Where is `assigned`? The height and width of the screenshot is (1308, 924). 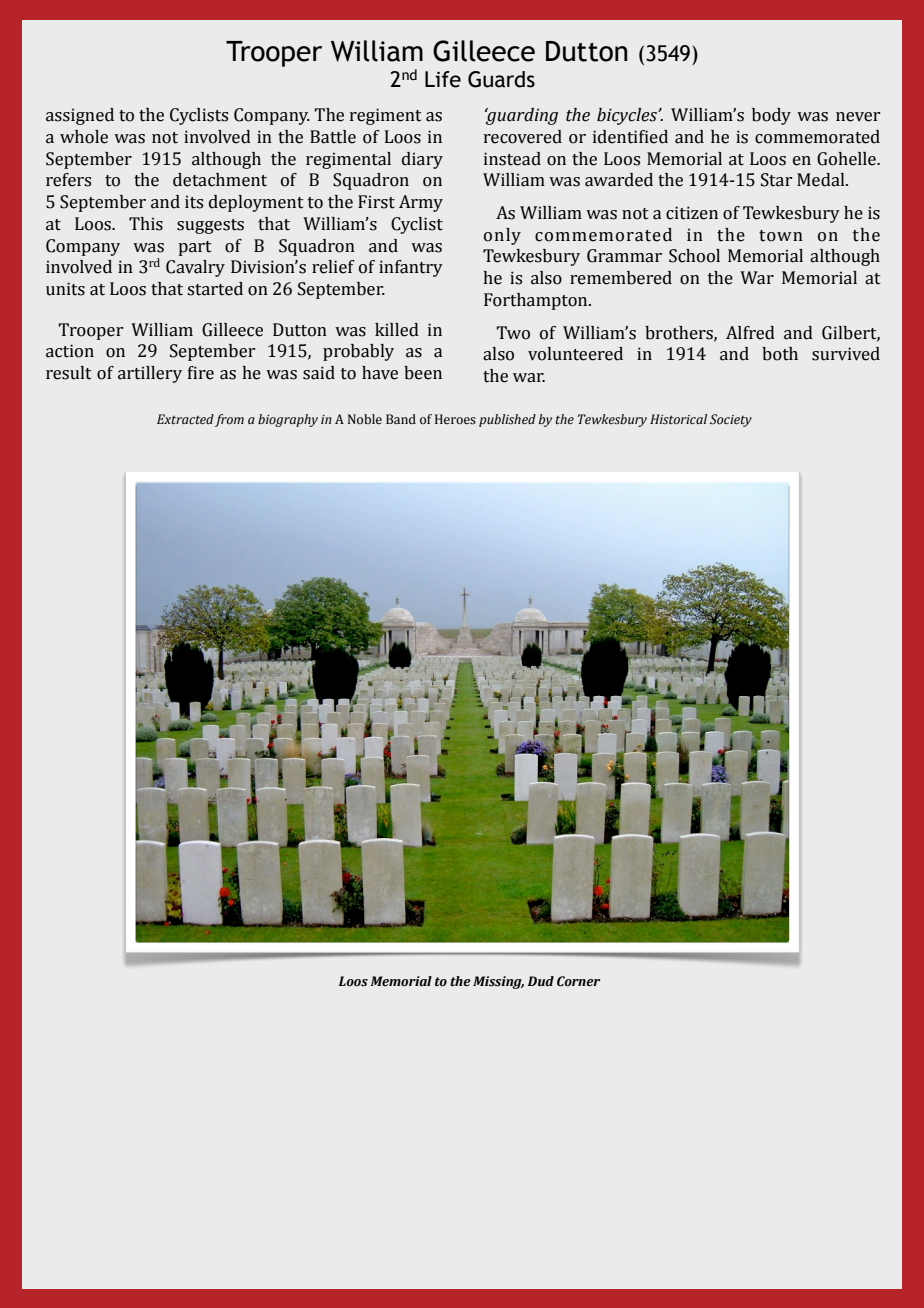 assigned is located at coordinates (80, 116).
